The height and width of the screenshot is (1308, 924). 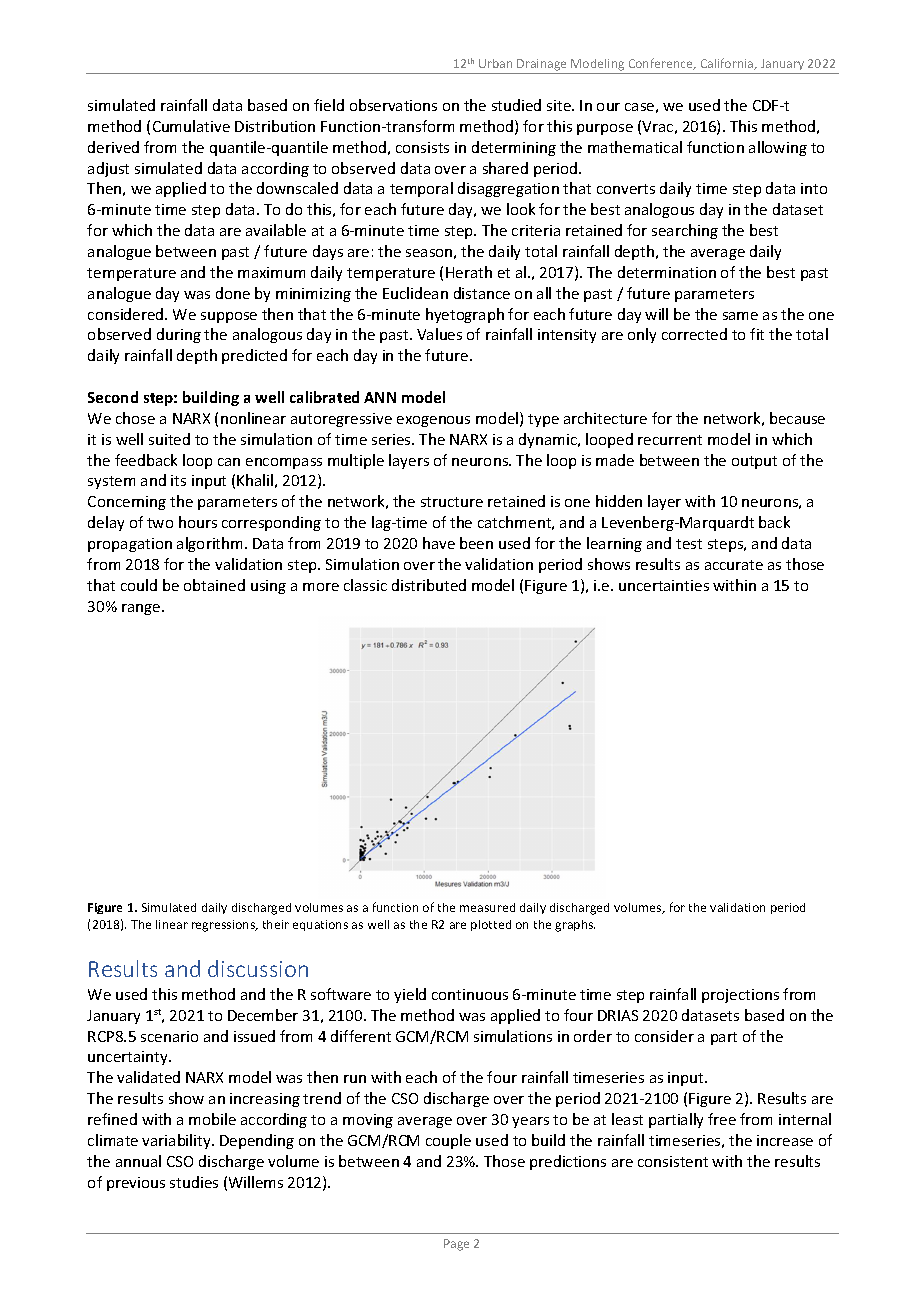 I want to click on Urban, so click(x=495, y=63).
